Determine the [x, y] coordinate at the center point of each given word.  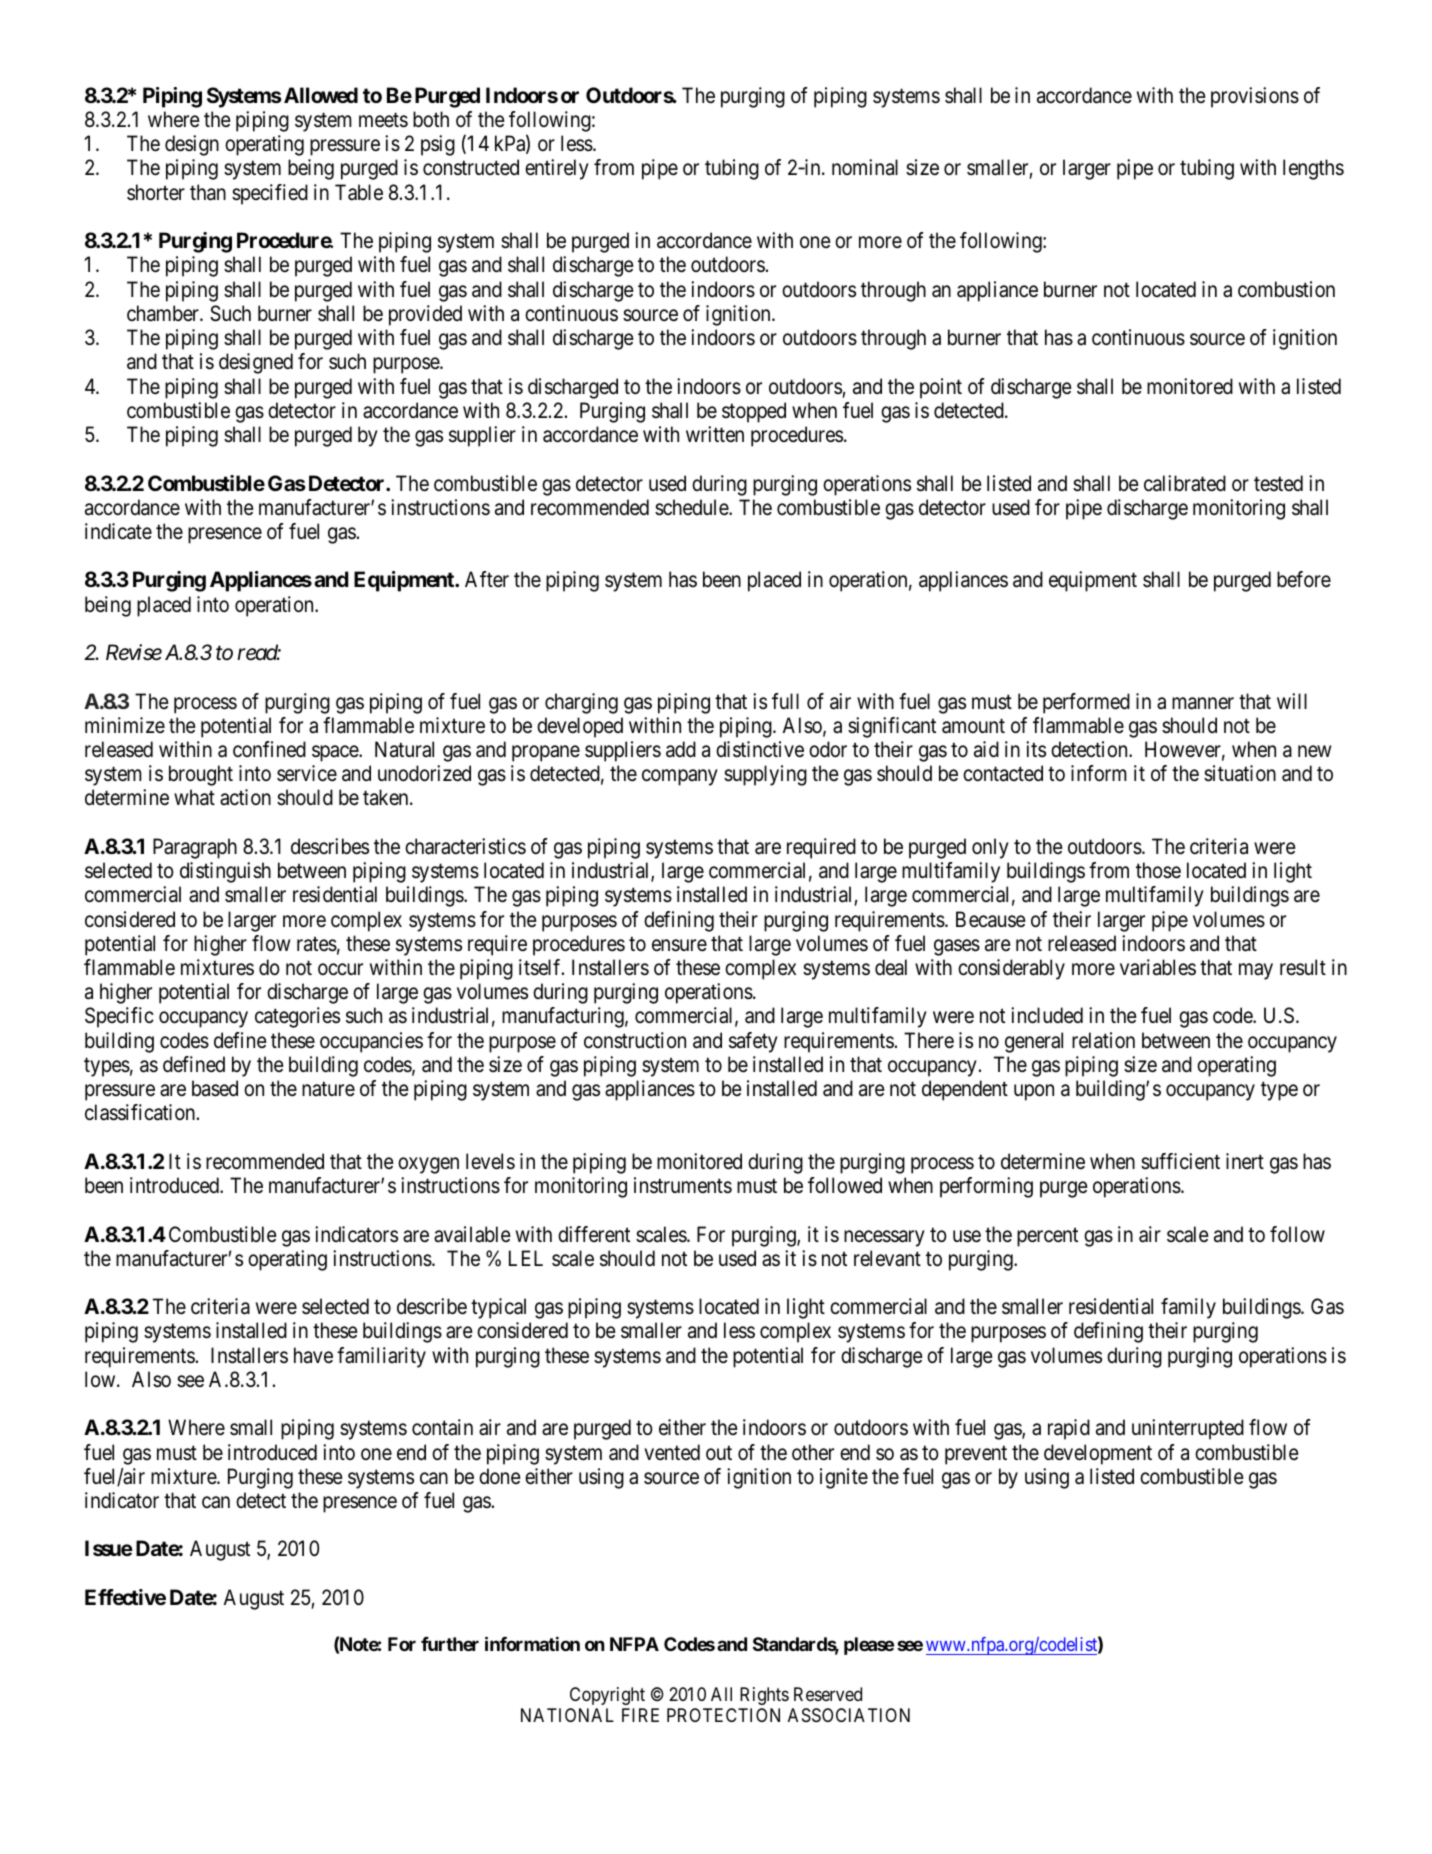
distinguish [225, 872]
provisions [1255, 97]
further [450, 1644]
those [1158, 870]
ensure [679, 945]
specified [270, 194]
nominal [865, 167]
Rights [764, 1696]
